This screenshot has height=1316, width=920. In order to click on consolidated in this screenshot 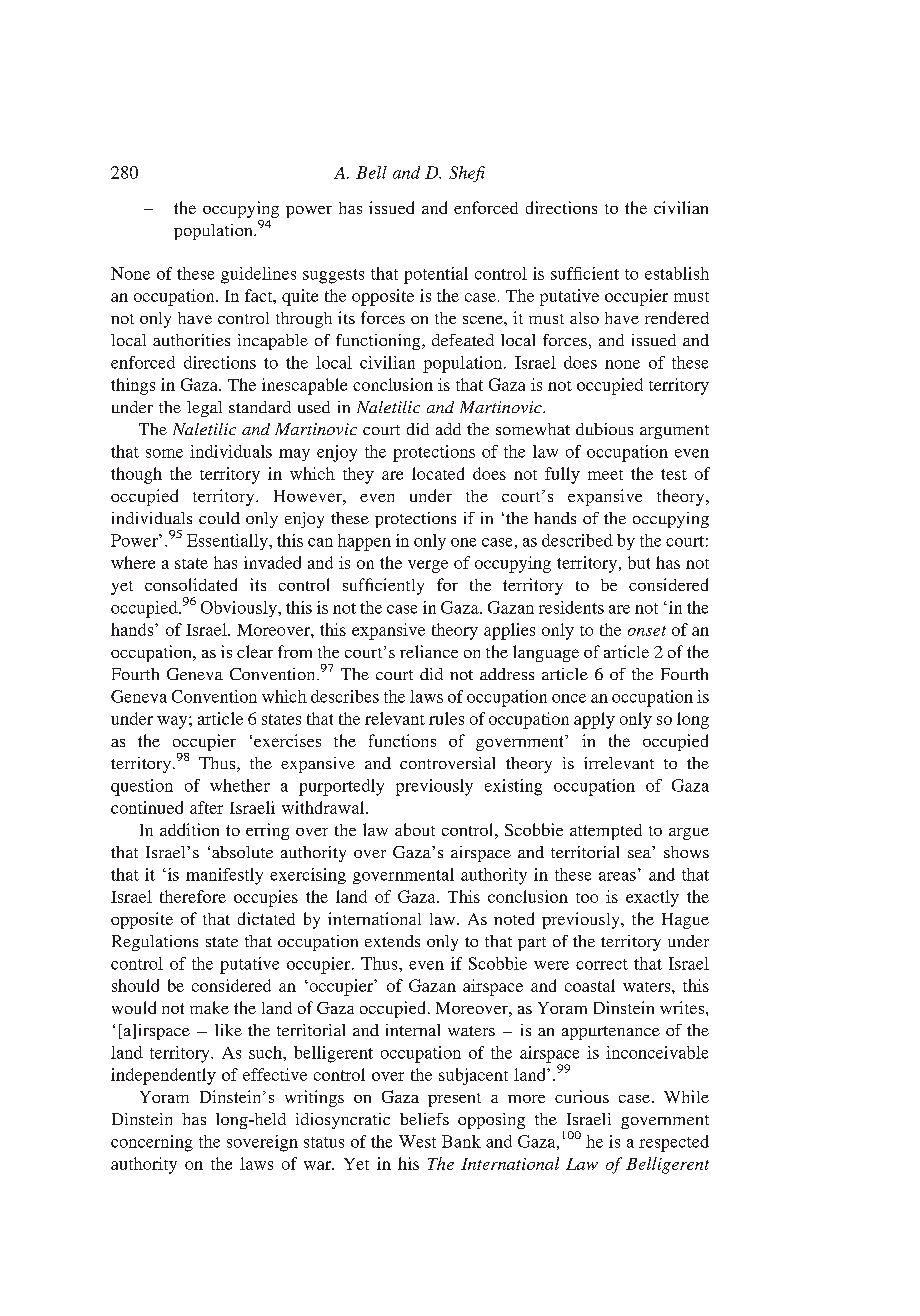, I will do `click(191, 584)`.
